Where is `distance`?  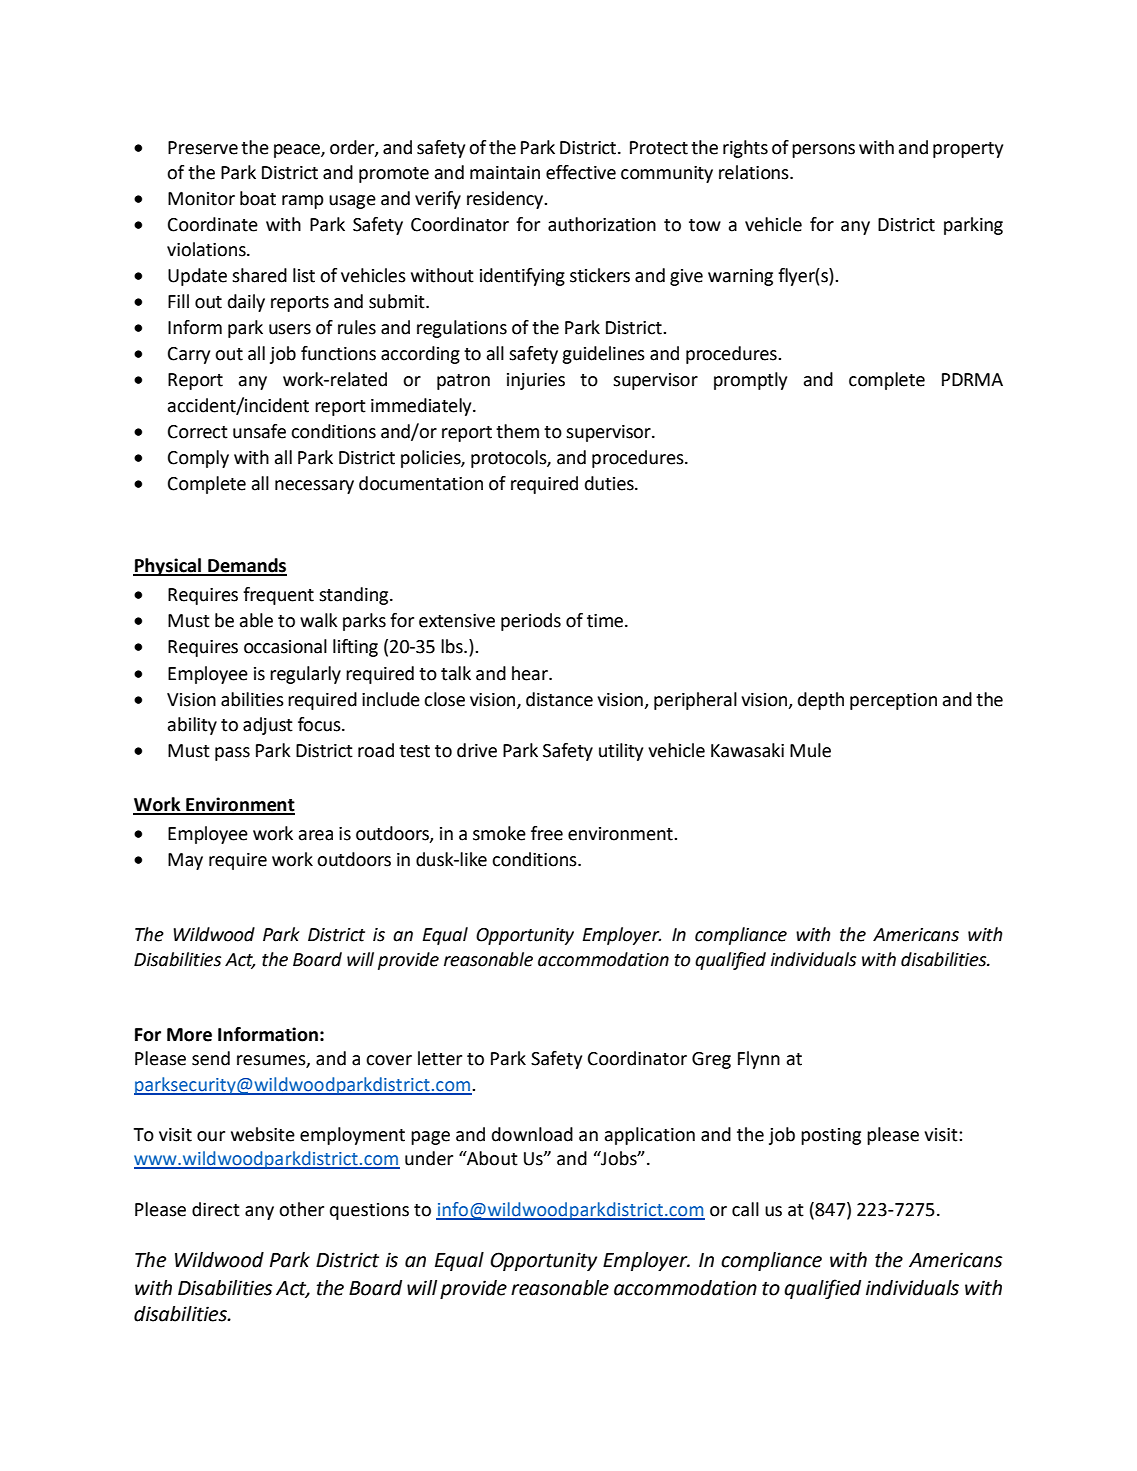
distance is located at coordinates (559, 699).
